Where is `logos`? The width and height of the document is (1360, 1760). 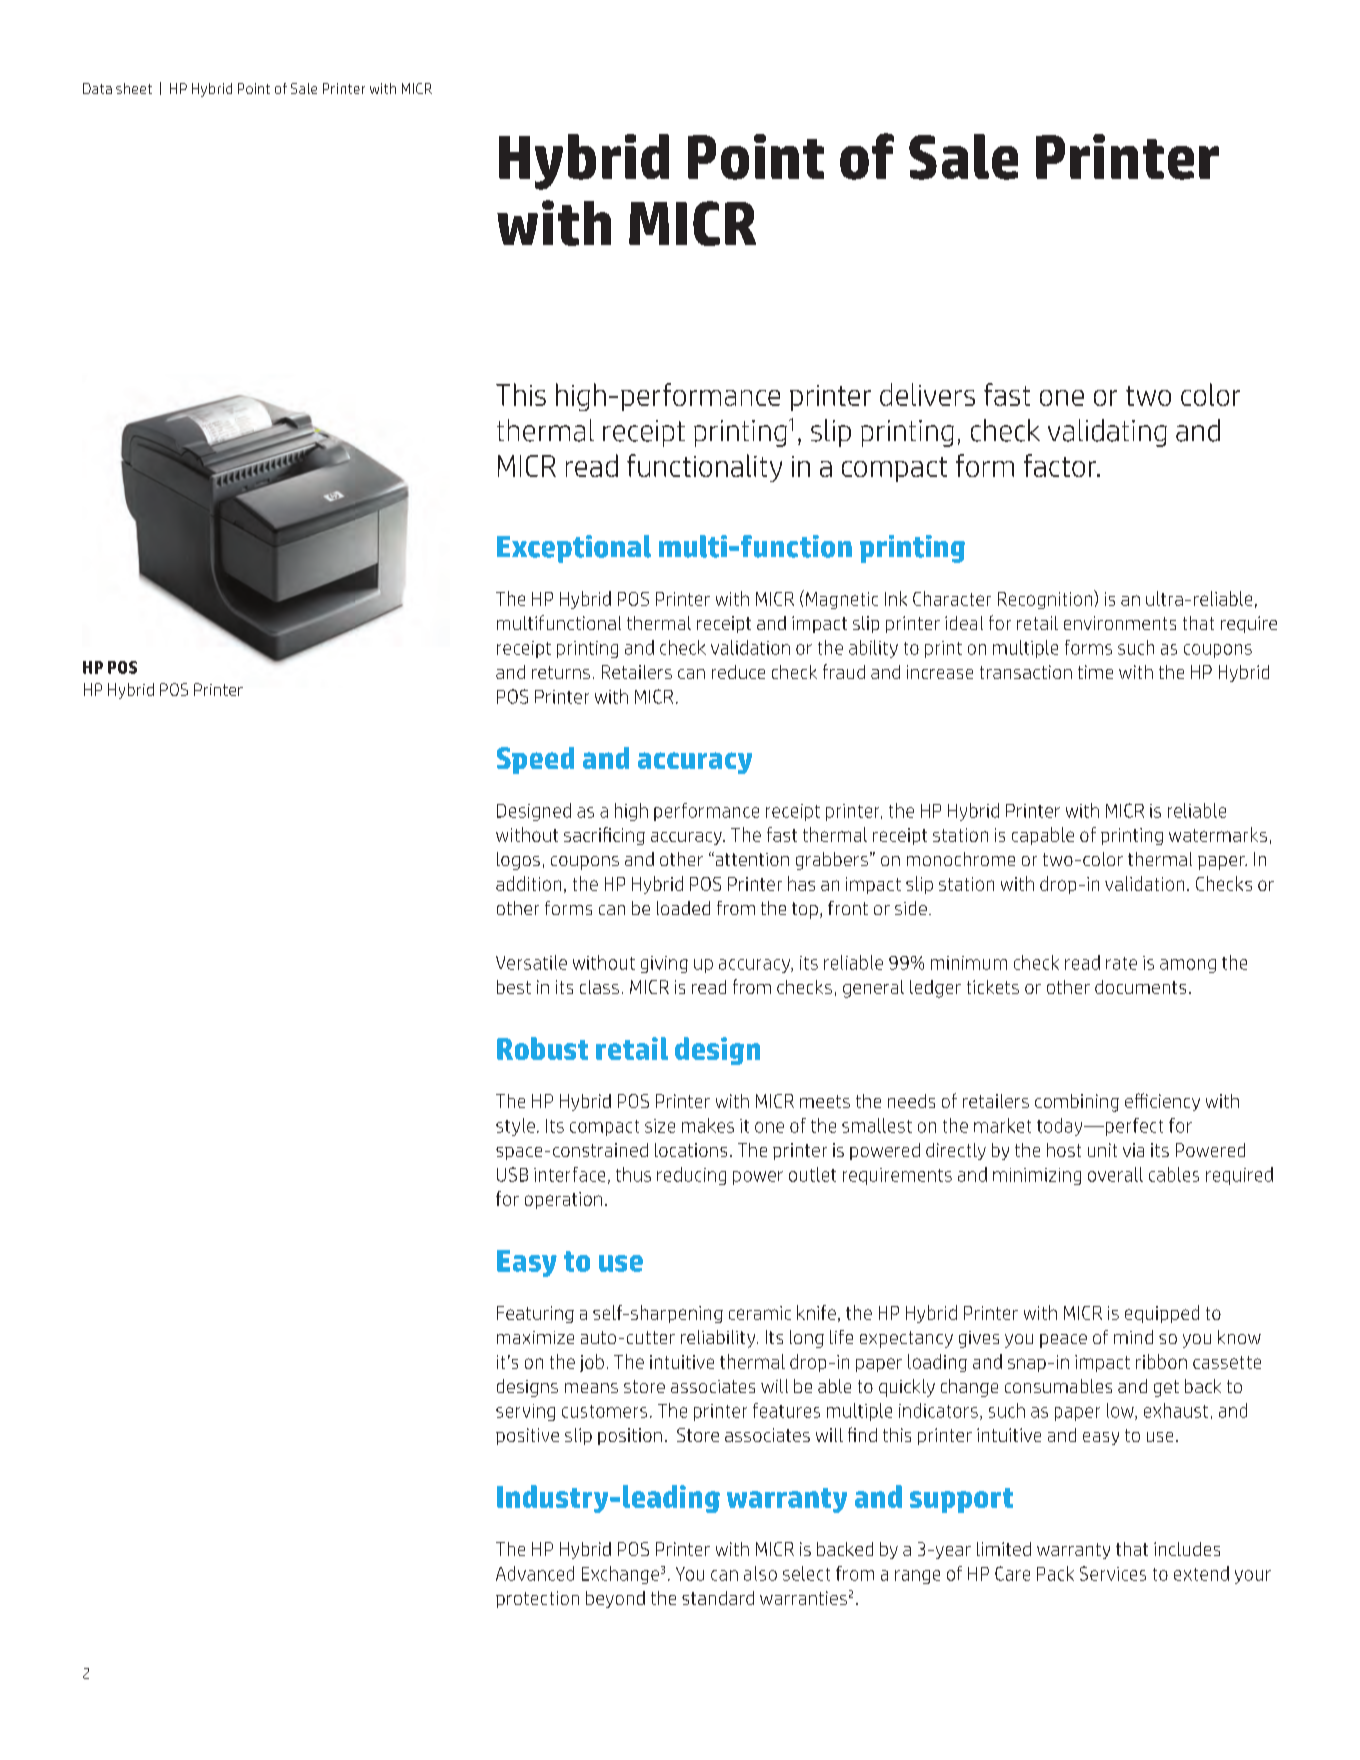 logos is located at coordinates (518, 861).
